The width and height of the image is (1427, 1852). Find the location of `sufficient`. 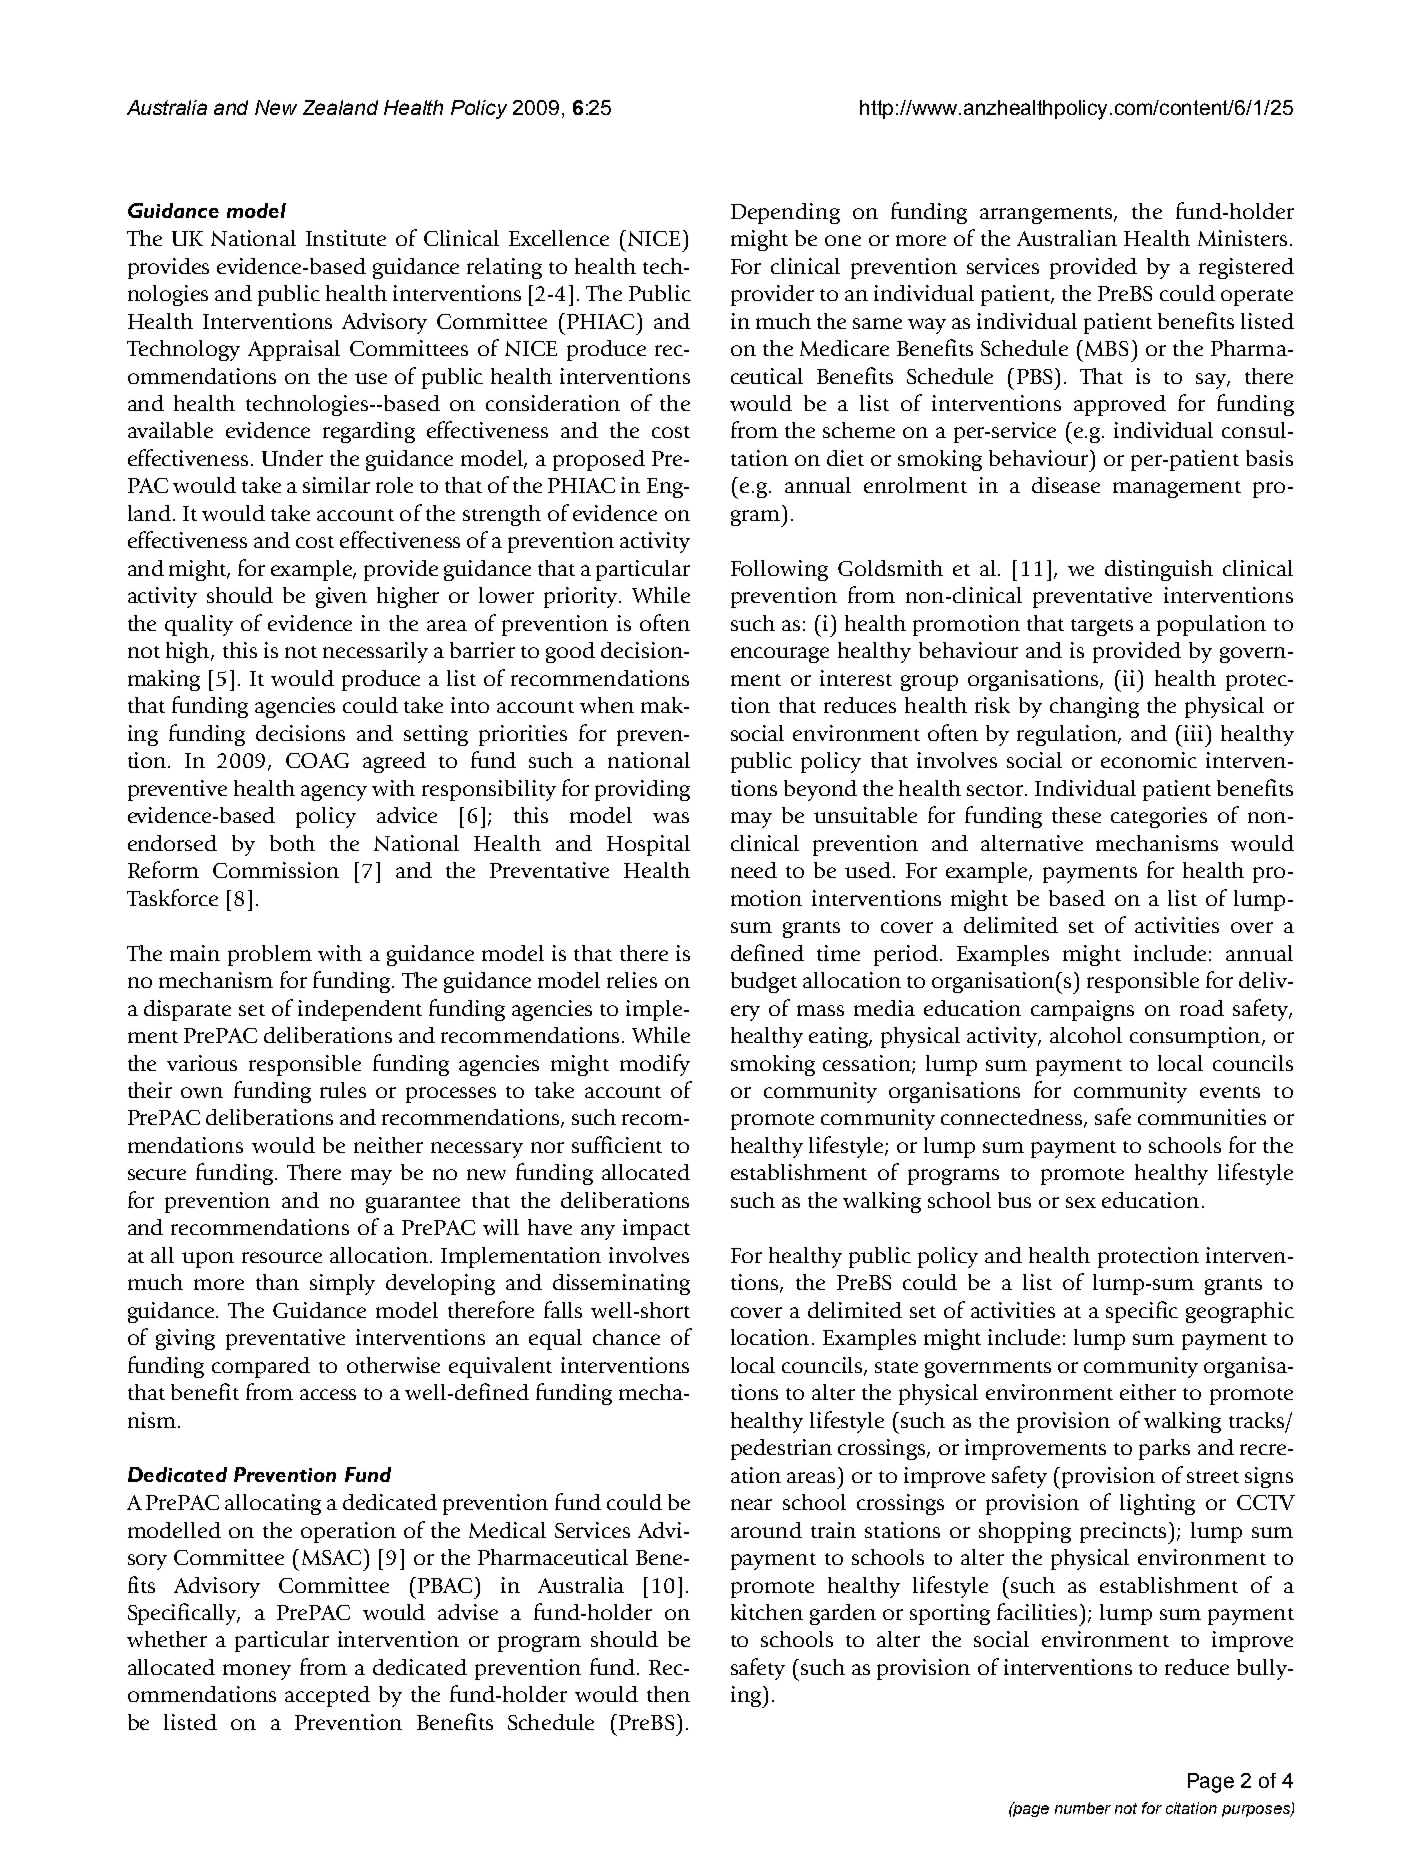

sufficient is located at coordinates (617, 1144).
